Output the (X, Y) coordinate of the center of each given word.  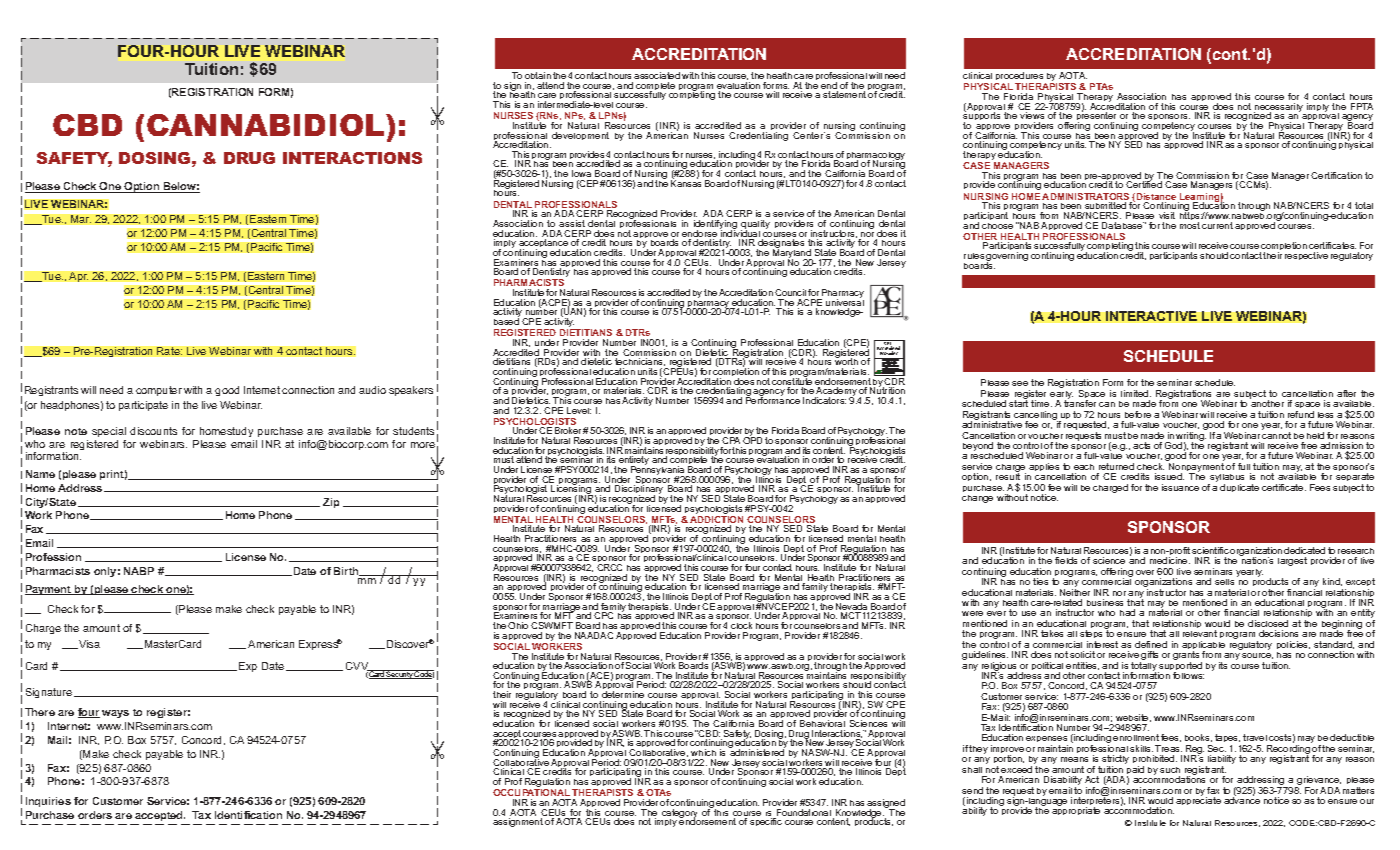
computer (159, 391)
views (1032, 115)
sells (1224, 582)
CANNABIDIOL (267, 125)
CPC (603, 615)
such (1170, 770)
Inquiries (48, 802)
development (580, 136)
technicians (640, 362)
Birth (347, 571)
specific (766, 822)
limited (1136, 393)
